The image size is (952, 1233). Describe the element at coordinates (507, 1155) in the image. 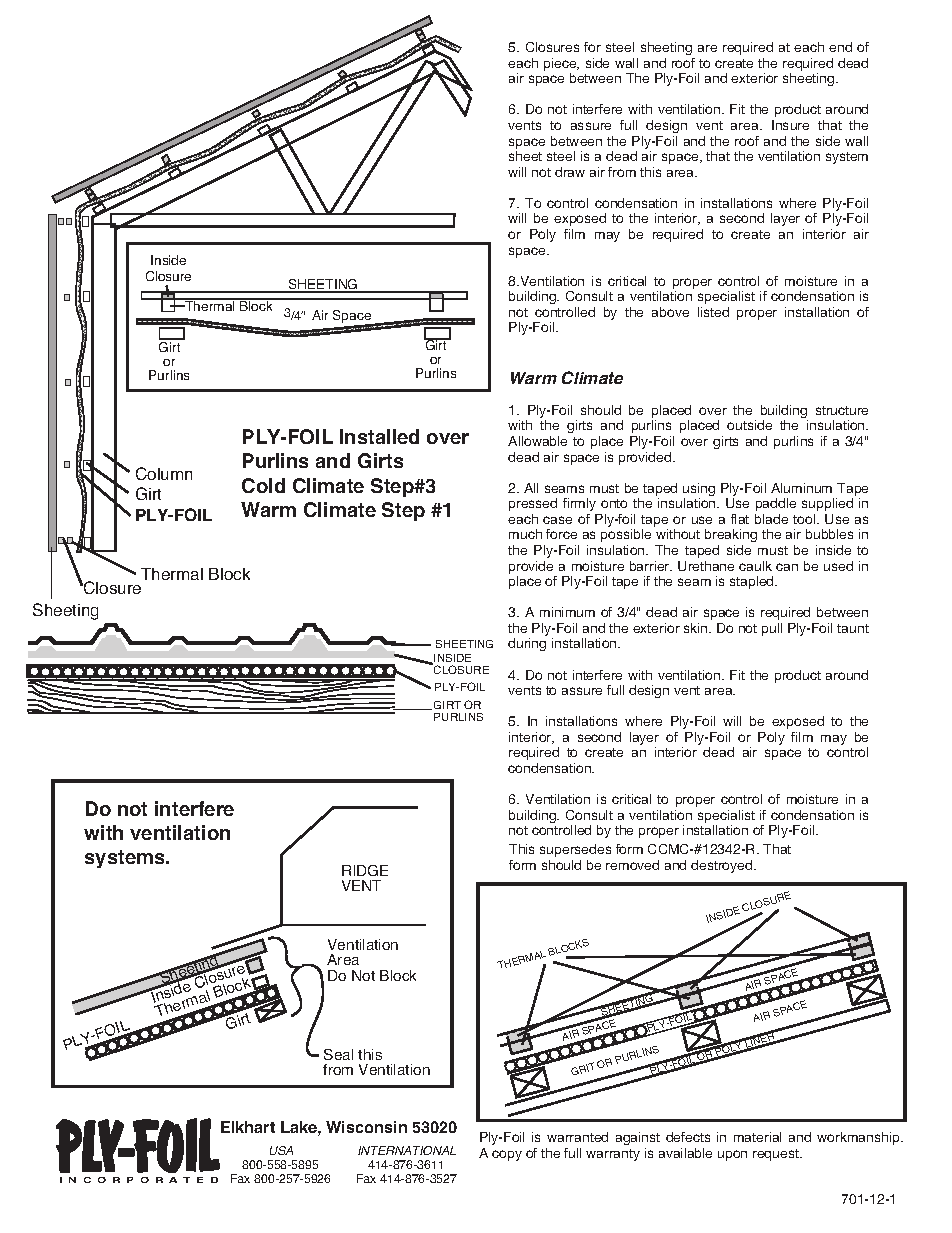

I see `copy` at that location.
